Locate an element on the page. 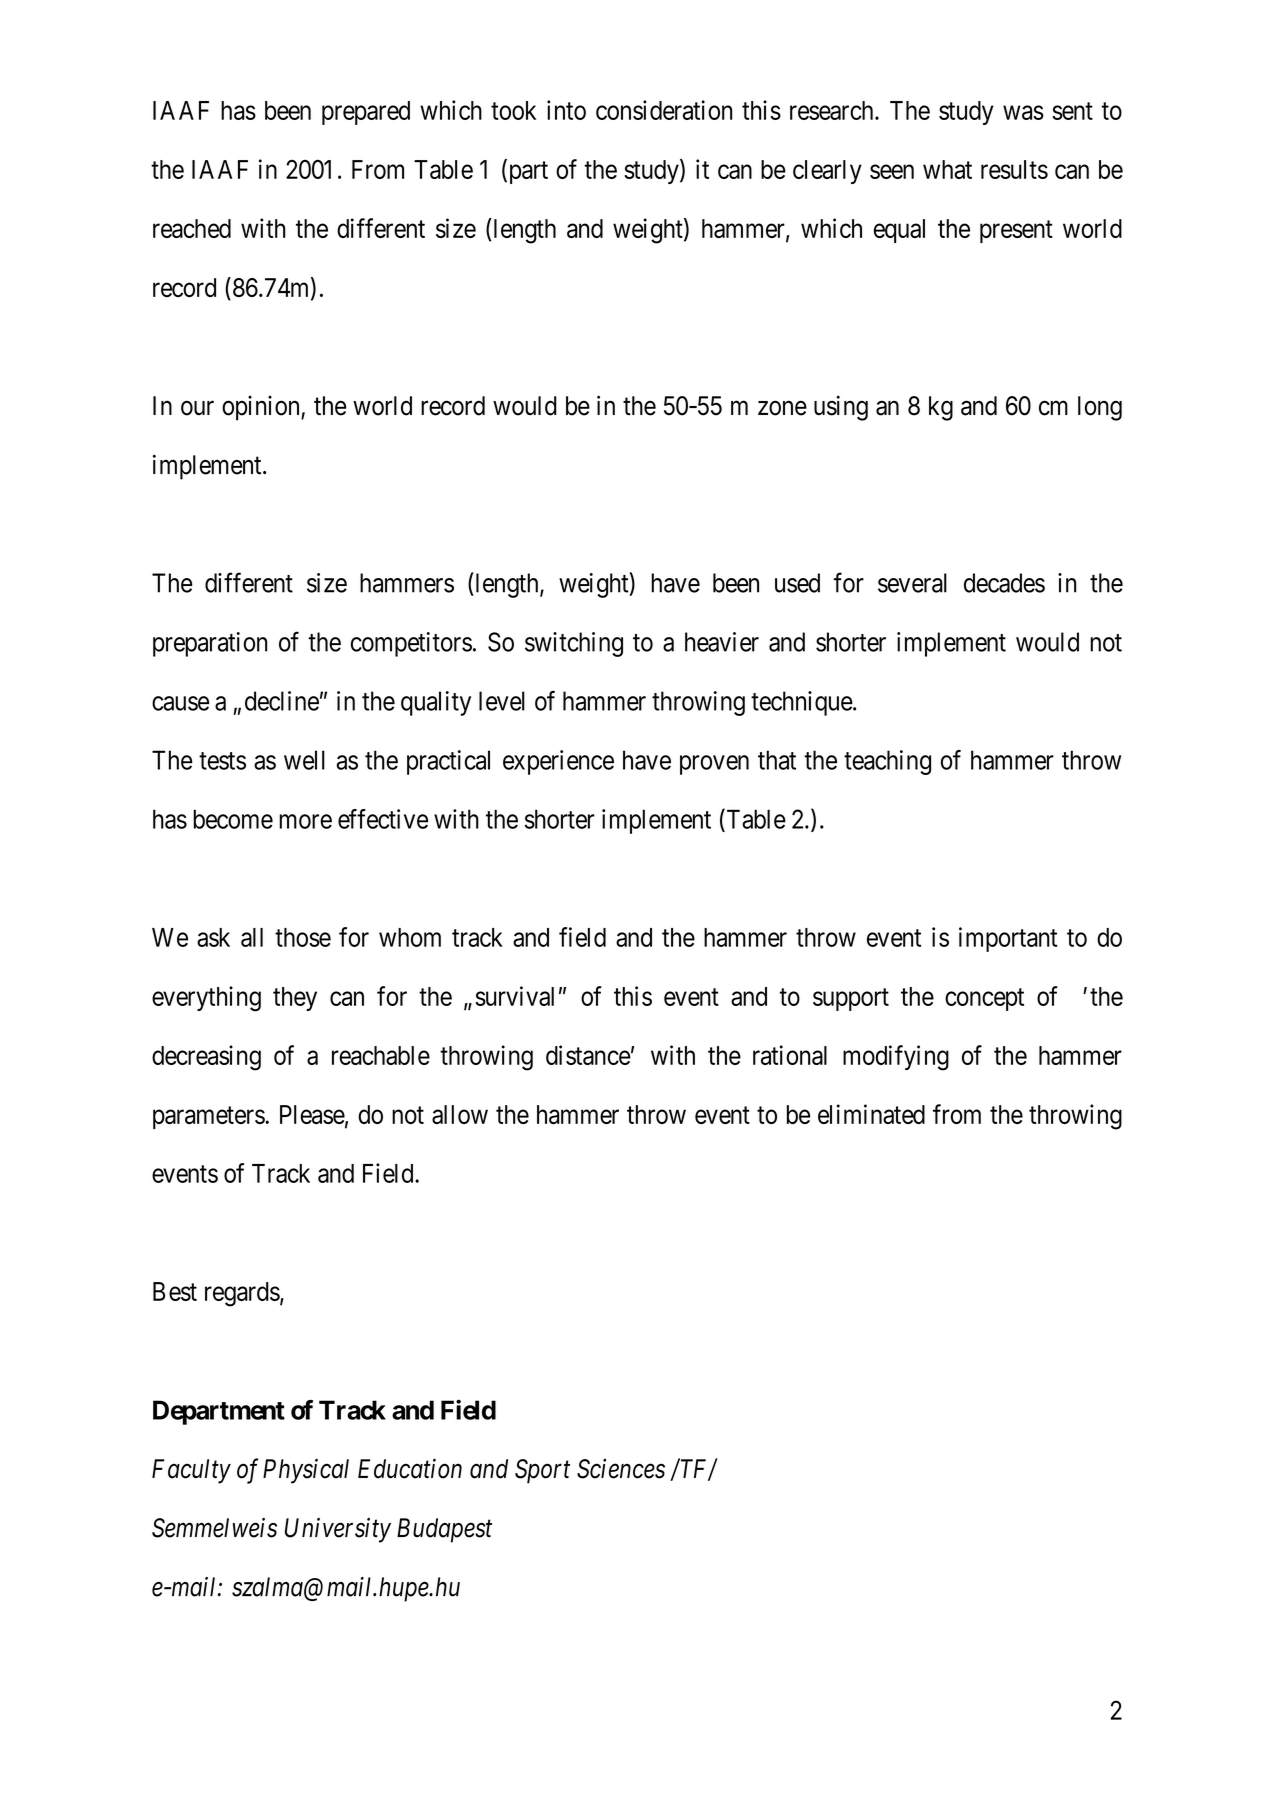  prepared is located at coordinates (366, 113).
